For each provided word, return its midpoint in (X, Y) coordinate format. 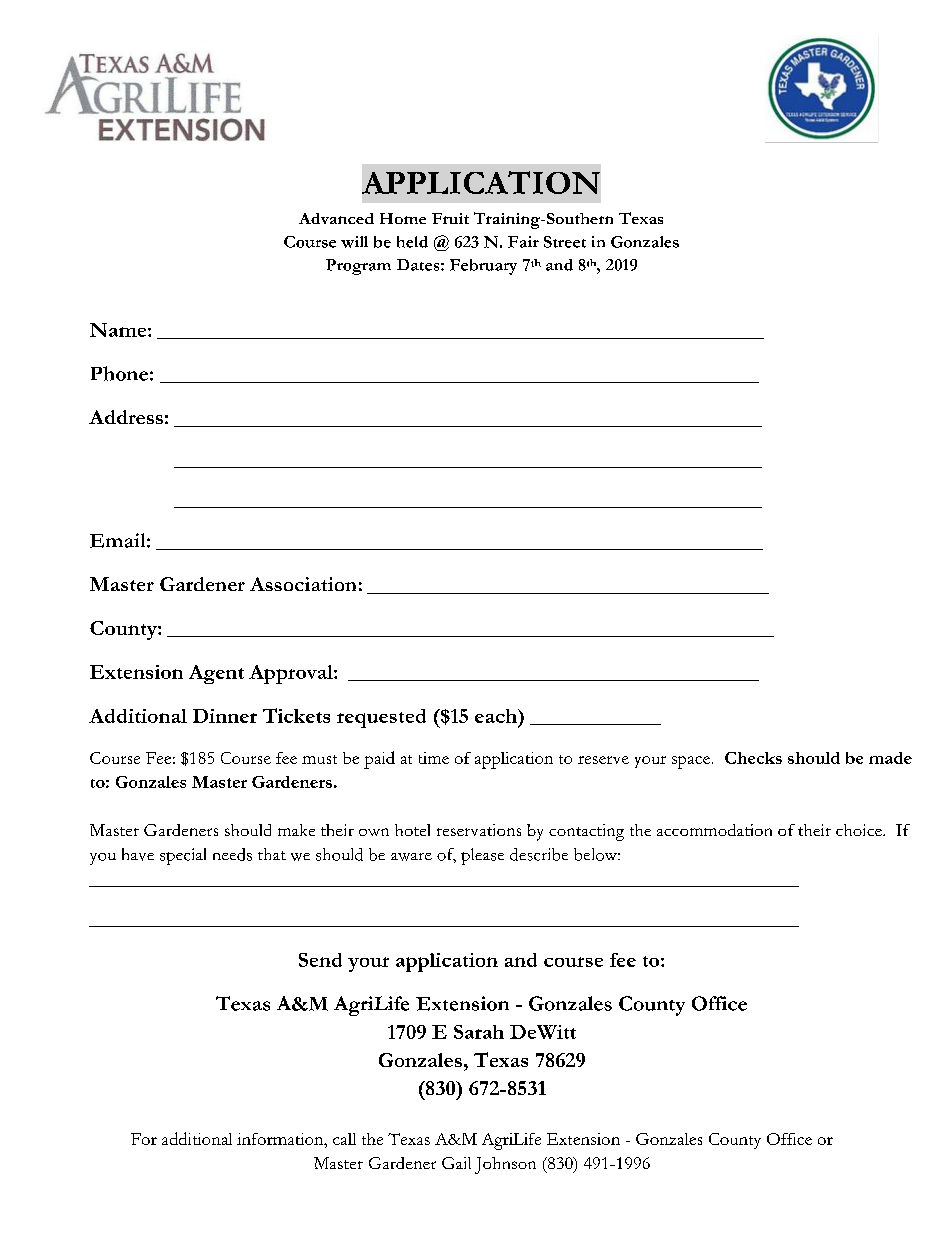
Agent (216, 674)
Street (565, 242)
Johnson (505, 1165)
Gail (456, 1163)
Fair (523, 242)
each (497, 716)
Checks (753, 758)
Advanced (336, 218)
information (281, 1139)
